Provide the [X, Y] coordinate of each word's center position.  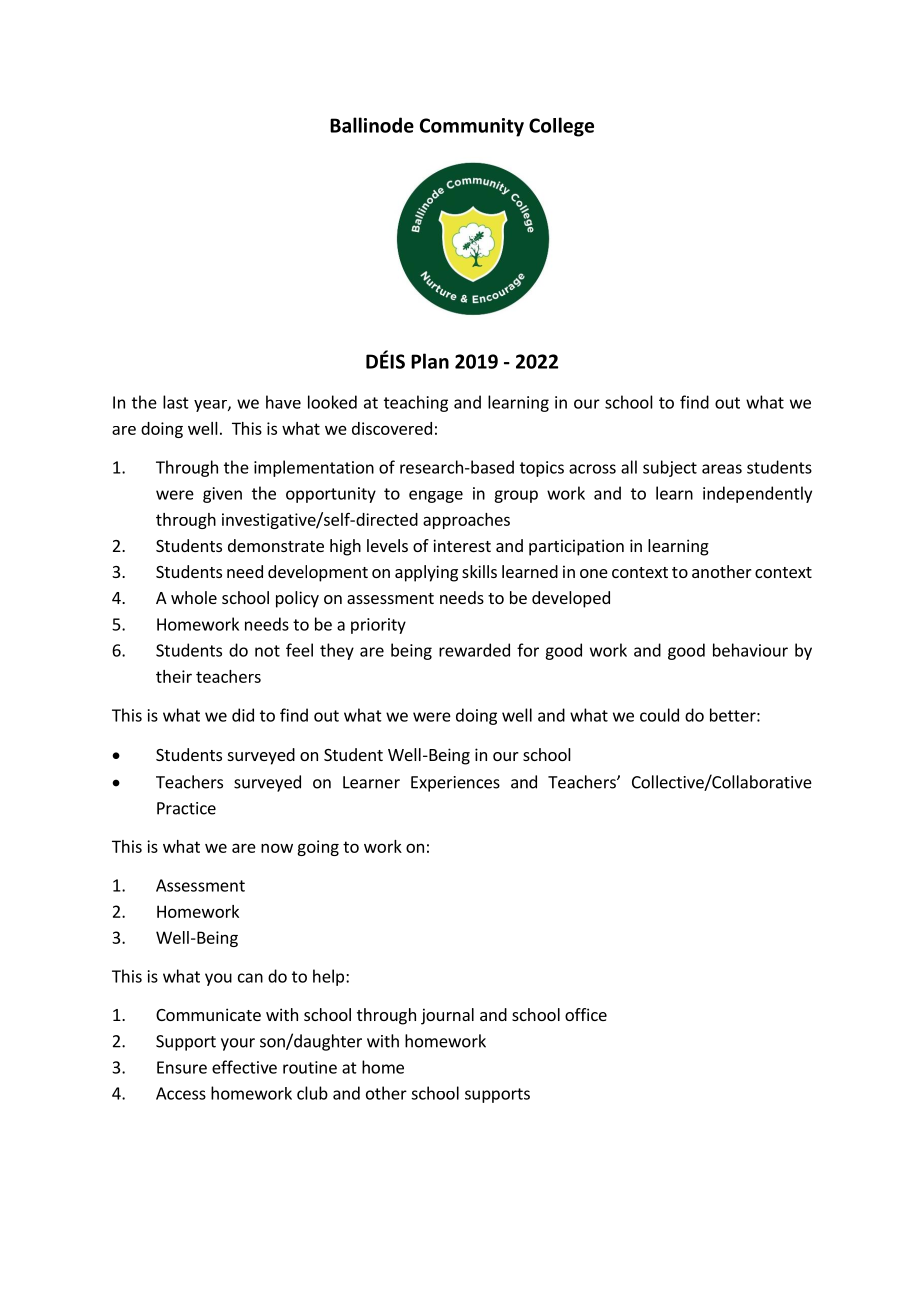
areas [722, 469]
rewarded [474, 650]
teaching [416, 403]
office [586, 1014]
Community [472, 127]
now [277, 848]
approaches [466, 521]
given [222, 495]
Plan [430, 361]
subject [670, 468]
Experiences [455, 784]
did [243, 715]
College [561, 127]
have [283, 402]
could [659, 715]
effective [244, 1067]
